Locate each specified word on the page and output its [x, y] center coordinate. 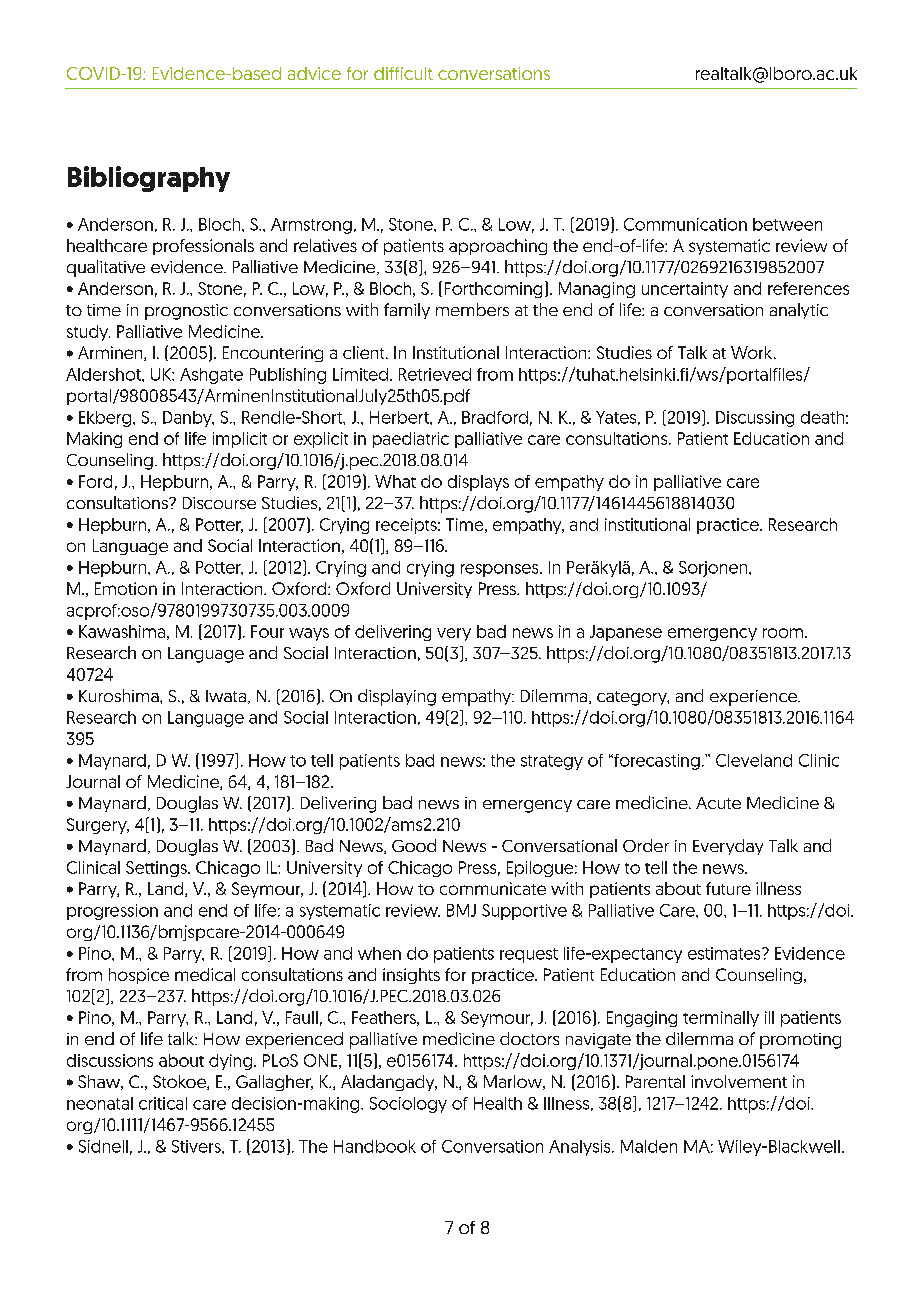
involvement [739, 1081]
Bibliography [149, 179]
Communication [685, 224]
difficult [403, 73]
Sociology [408, 1105]
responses [501, 570]
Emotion [126, 588]
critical [163, 1103]
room [784, 633]
